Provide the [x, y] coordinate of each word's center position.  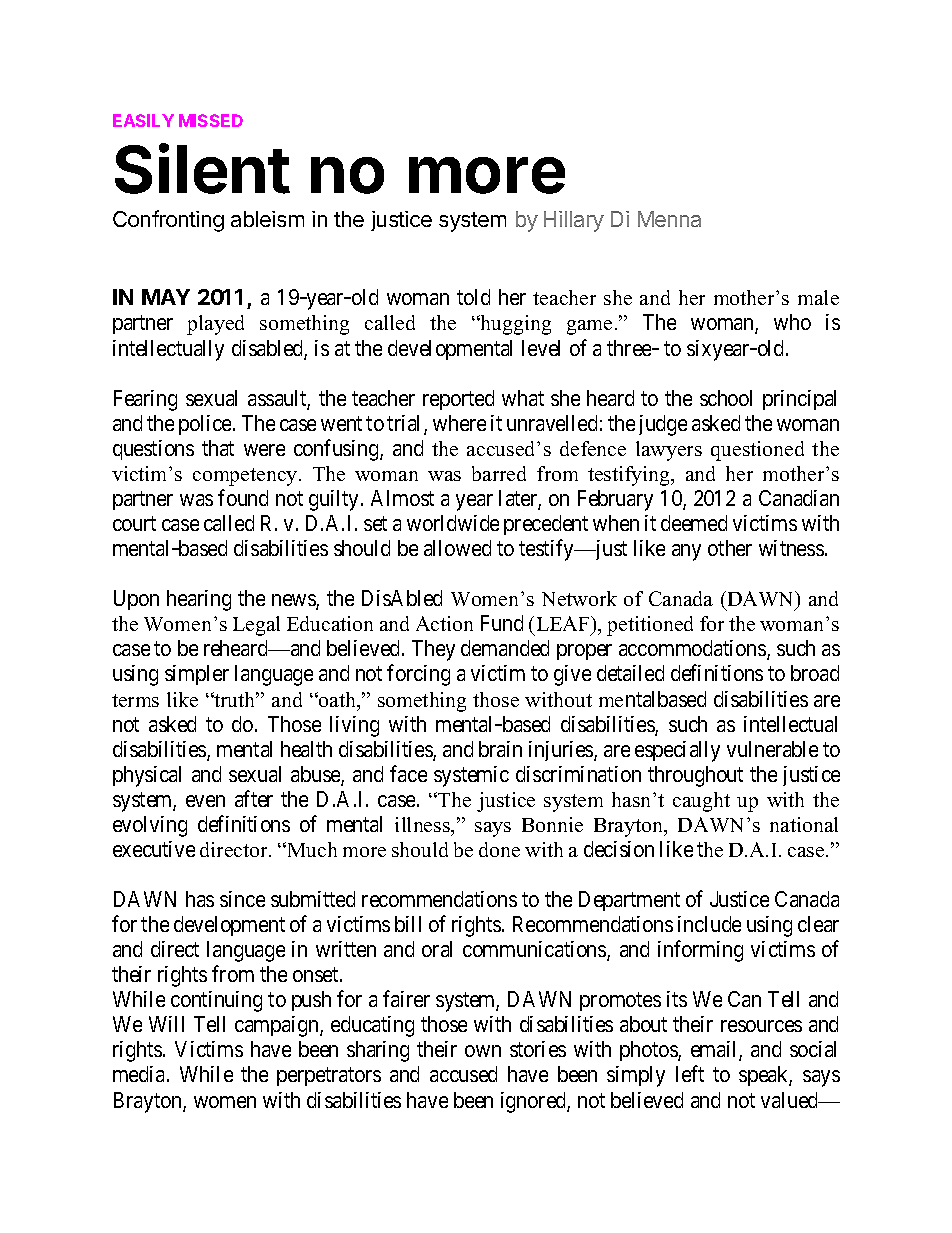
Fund [502, 623]
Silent [202, 168]
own [483, 1051]
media [140, 1074]
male [818, 297]
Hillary [574, 221]
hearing [199, 600]
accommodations [693, 649]
